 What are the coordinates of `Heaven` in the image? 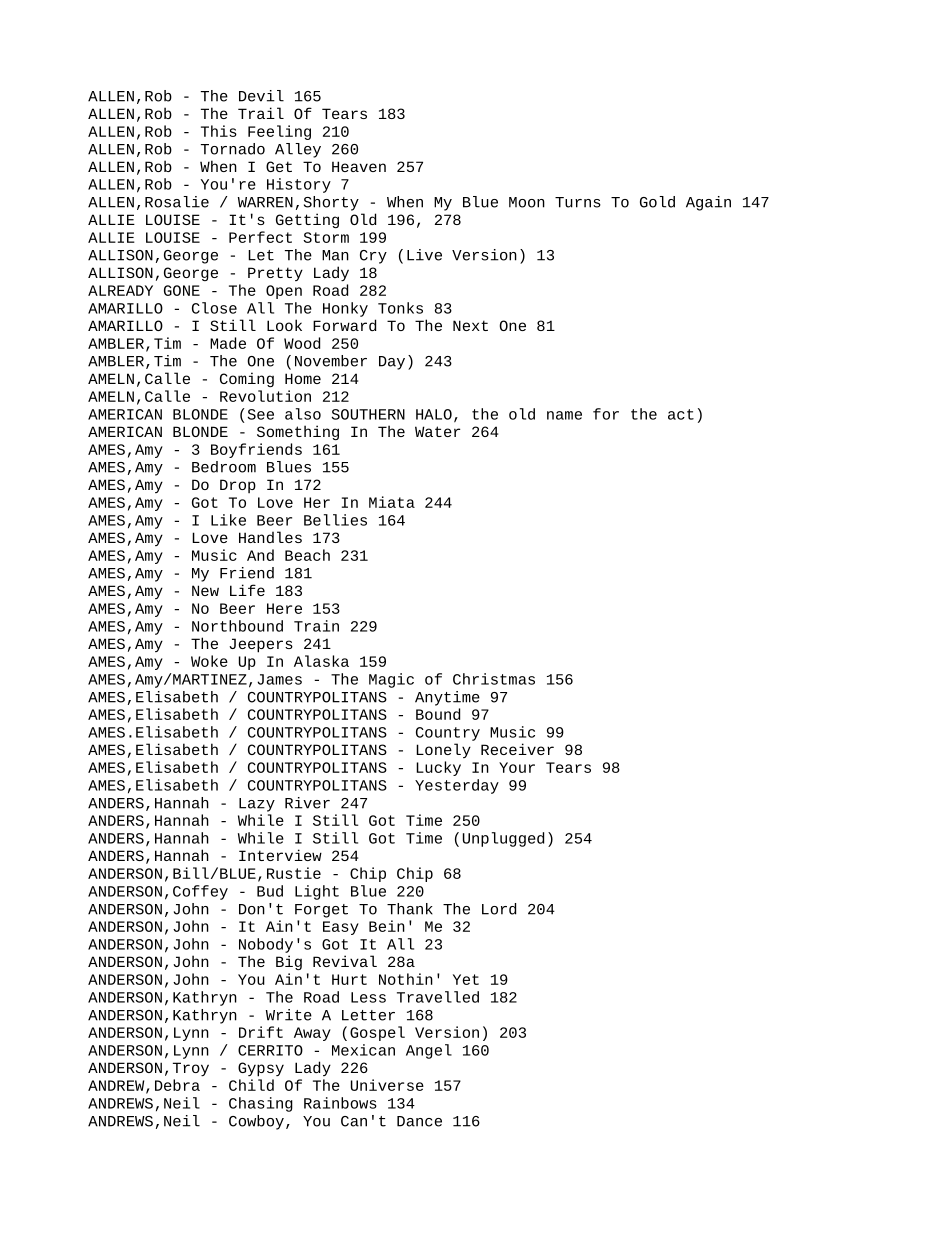 It's located at (359, 166).
